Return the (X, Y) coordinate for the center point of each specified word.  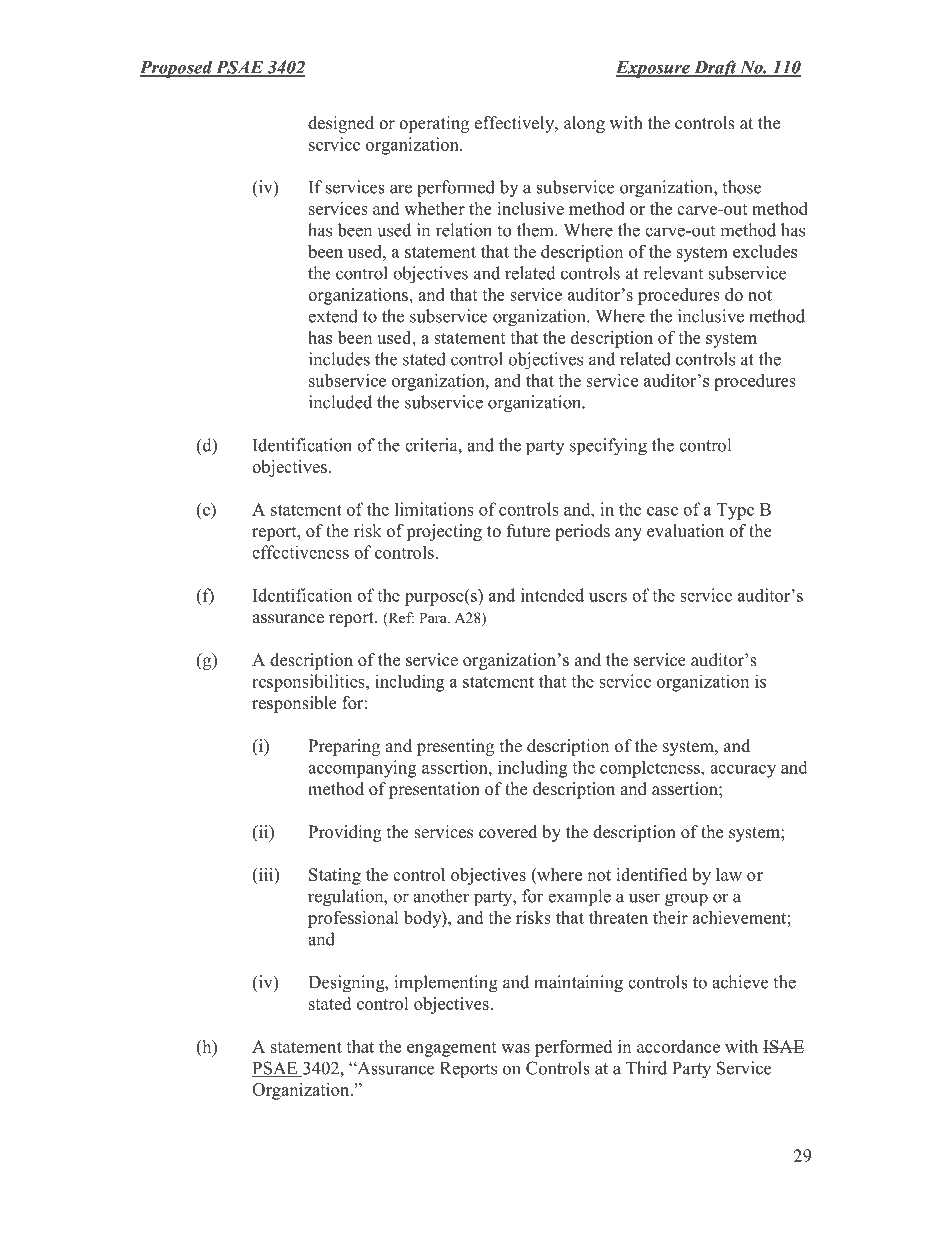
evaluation (685, 531)
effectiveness (300, 552)
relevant (673, 273)
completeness (651, 769)
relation (464, 230)
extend (333, 316)
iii (266, 874)
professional (353, 919)
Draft (715, 69)
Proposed (177, 69)
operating (434, 124)
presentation (434, 790)
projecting (444, 532)
